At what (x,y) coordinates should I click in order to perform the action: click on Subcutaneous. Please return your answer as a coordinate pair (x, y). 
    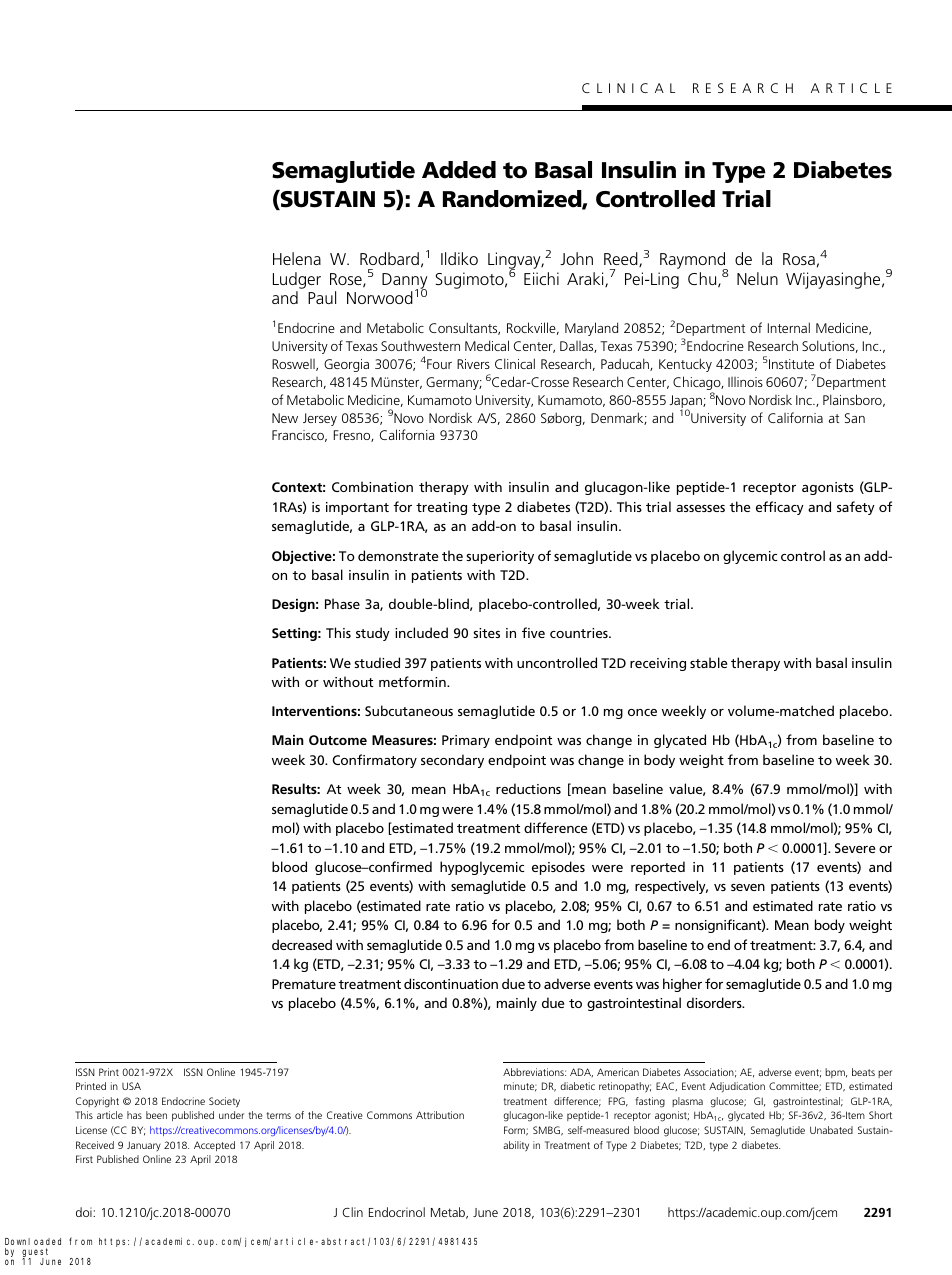
    Looking at the image, I should click on (409, 710).
